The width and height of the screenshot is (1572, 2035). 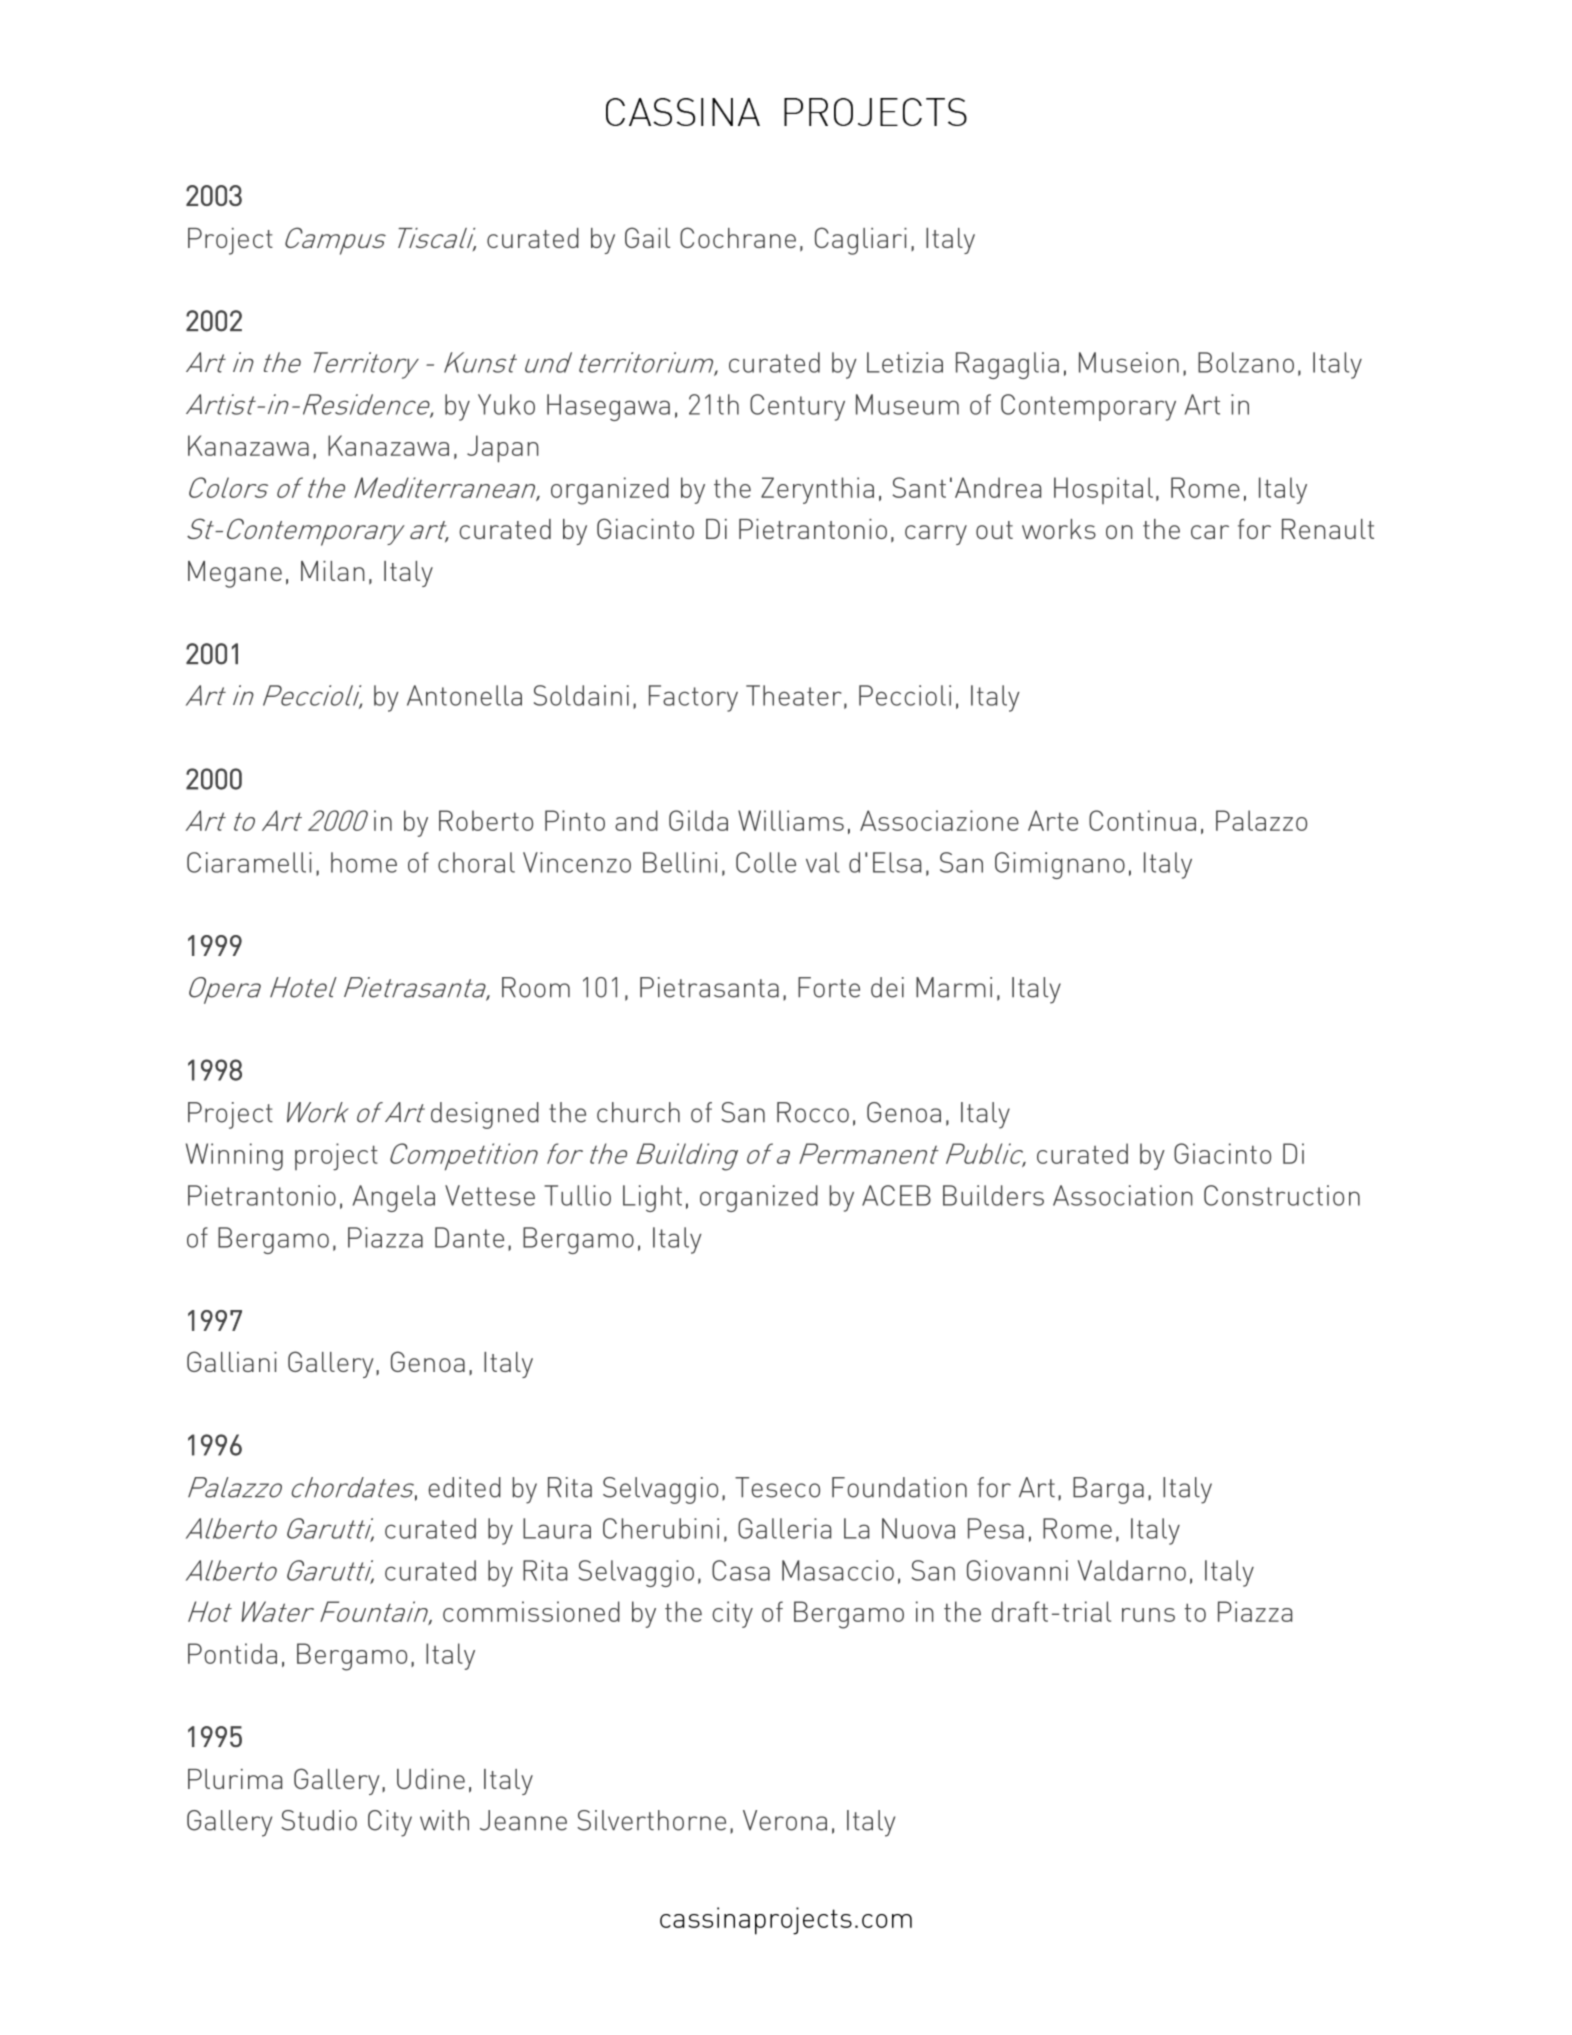 I want to click on Williams, so click(x=791, y=820).
